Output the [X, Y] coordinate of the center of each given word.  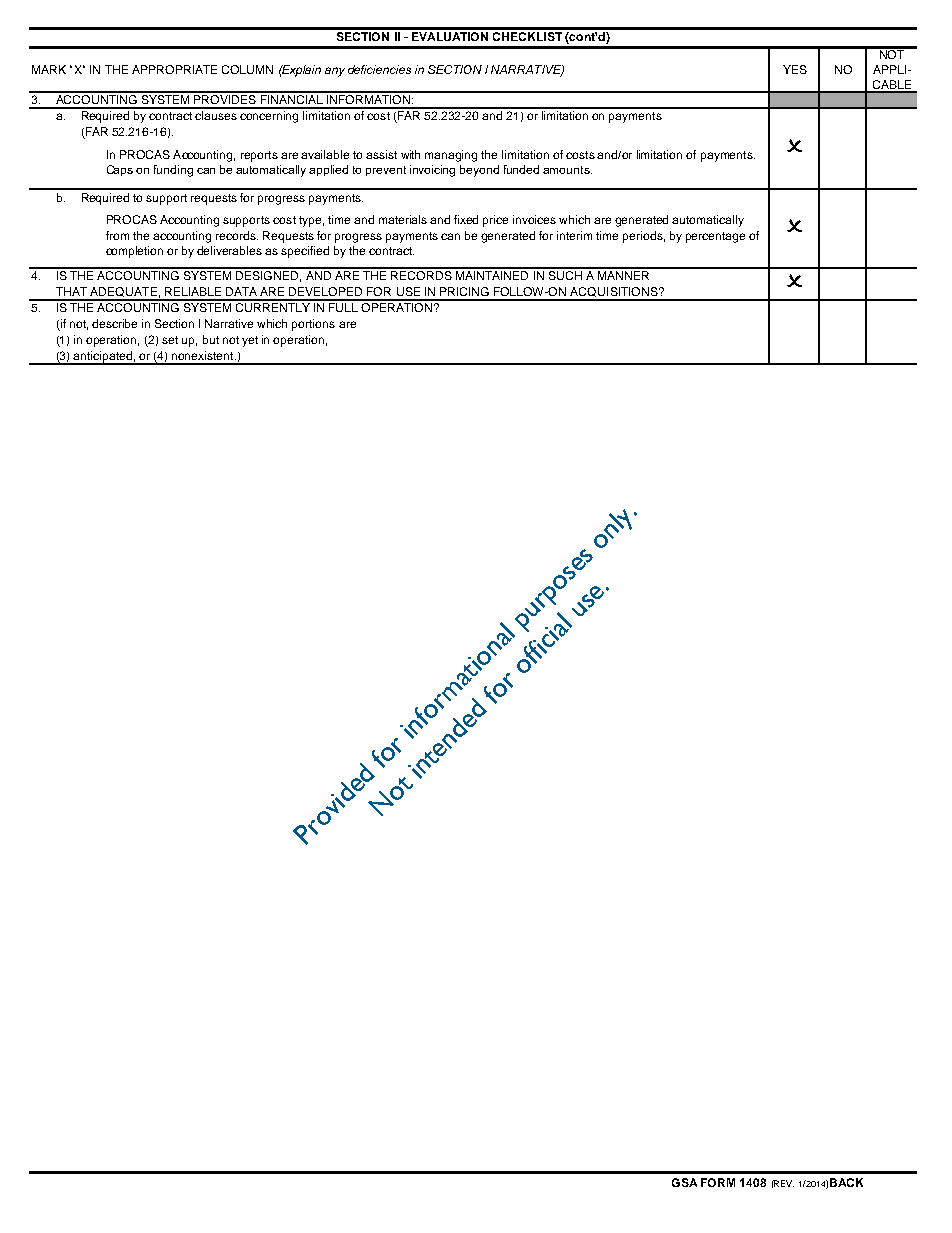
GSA [684, 1182]
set [170, 340]
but [211, 339]
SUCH [565, 274]
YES [795, 69]
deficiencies [379, 69]
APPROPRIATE [174, 69]
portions [313, 325]
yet [250, 341]
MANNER [624, 274]
